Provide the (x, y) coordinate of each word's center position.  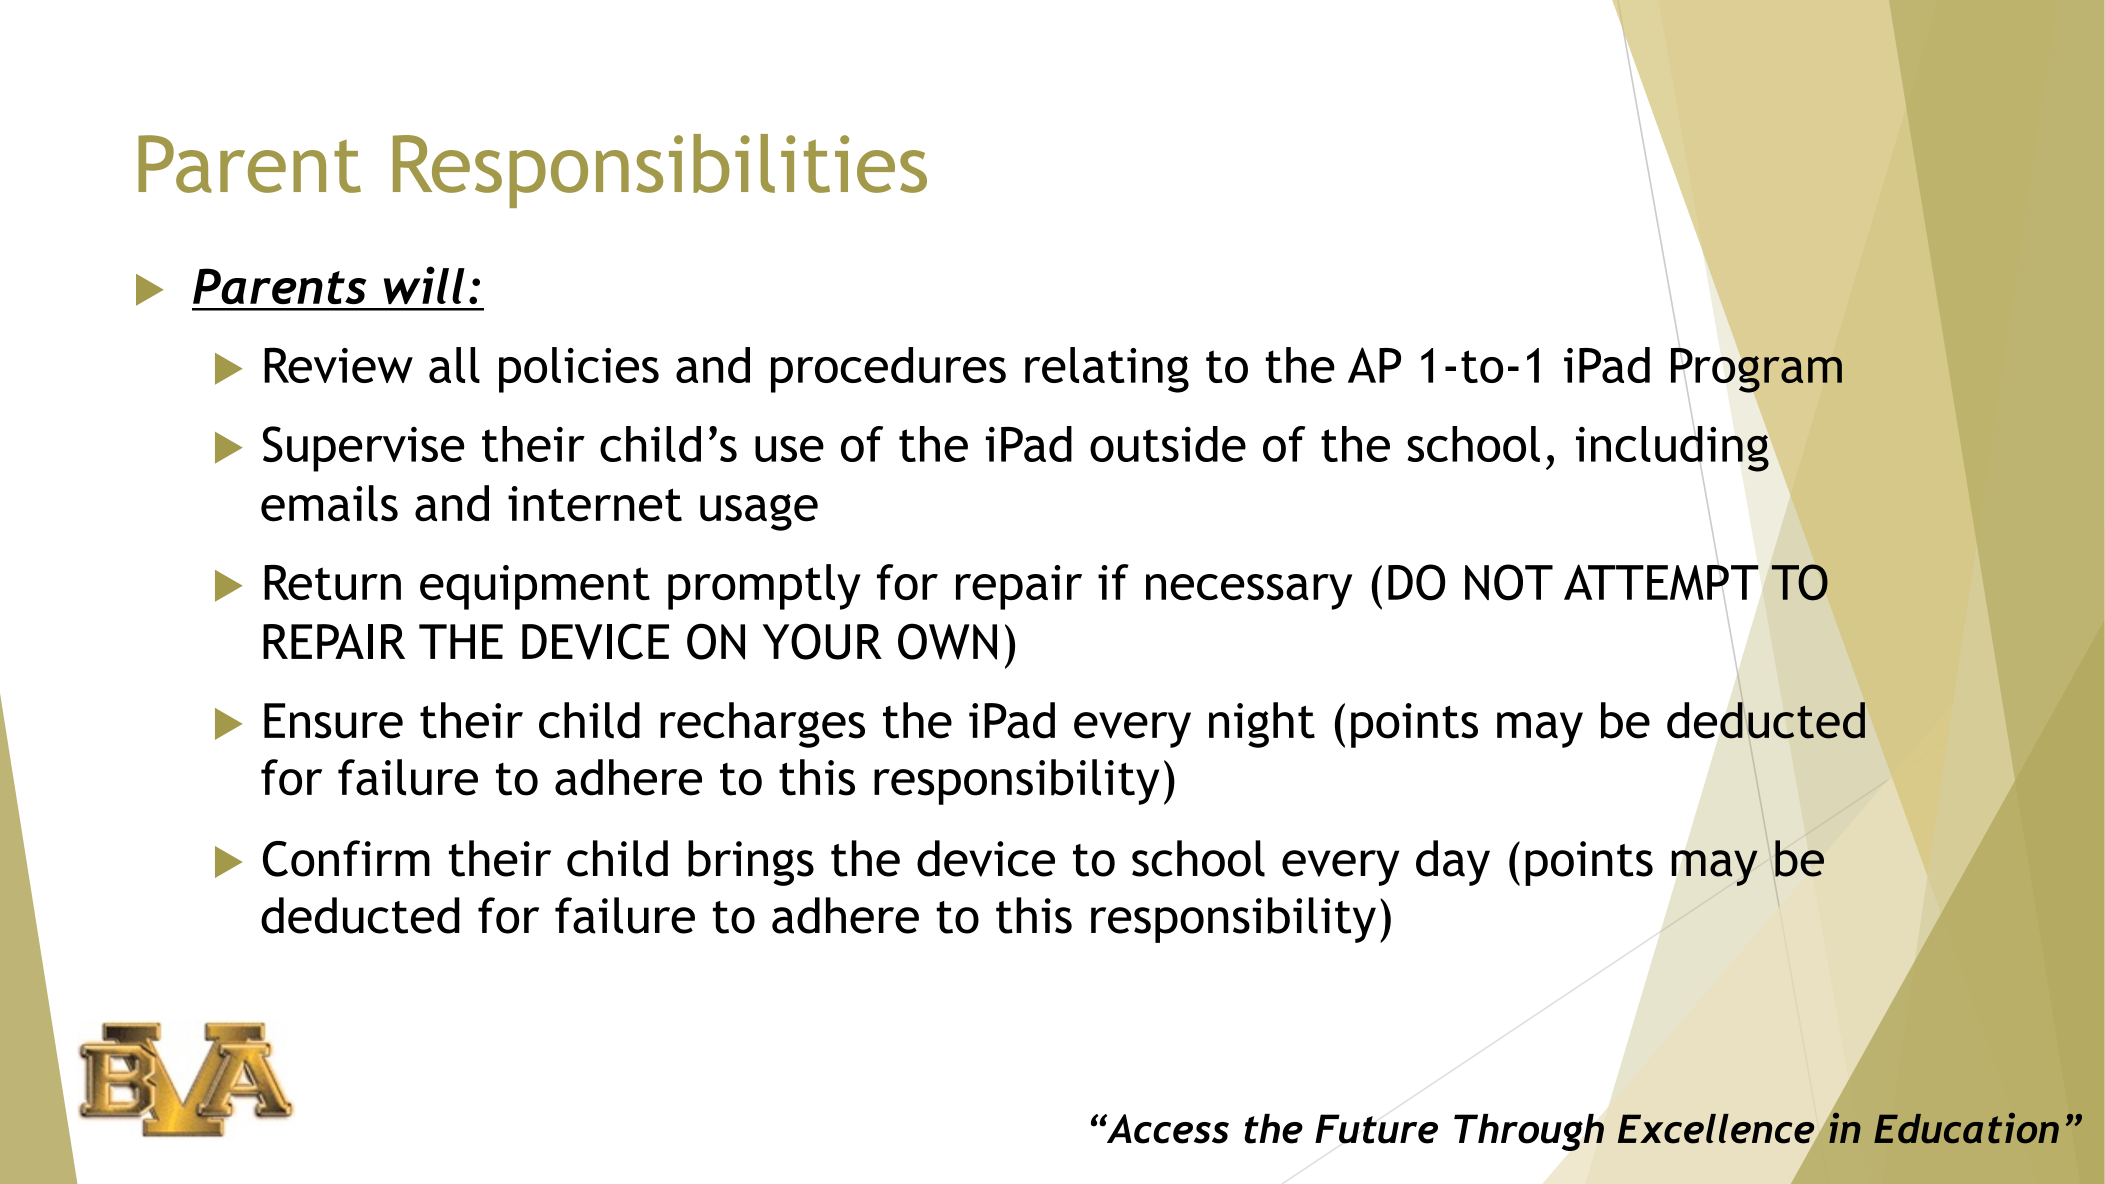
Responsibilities (660, 171)
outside (1168, 444)
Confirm (346, 858)
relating (1107, 370)
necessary (1249, 592)
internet (595, 504)
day (1453, 863)
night (1262, 725)
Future (1376, 1129)
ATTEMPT (1661, 582)
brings (751, 863)
